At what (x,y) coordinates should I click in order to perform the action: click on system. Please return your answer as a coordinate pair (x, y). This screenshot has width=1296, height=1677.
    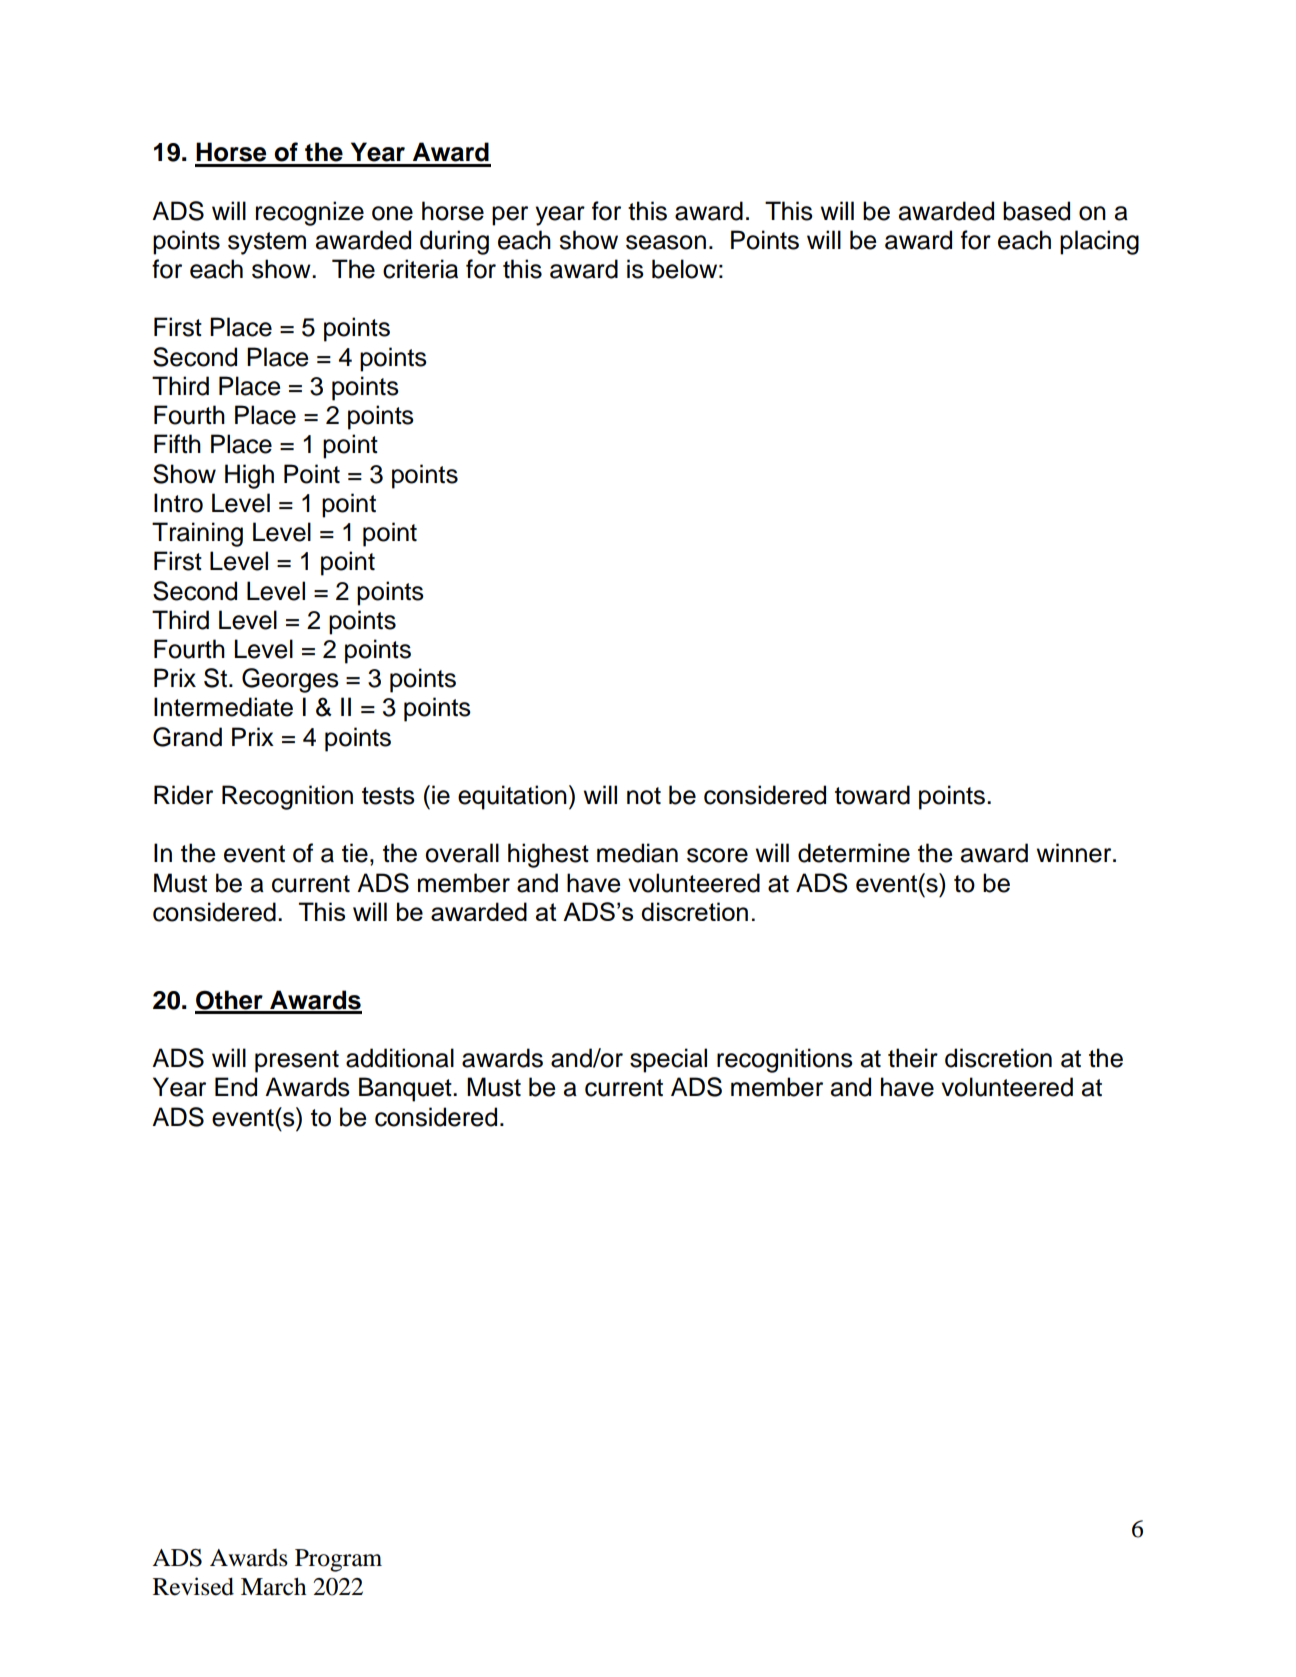
    Looking at the image, I should click on (267, 243).
